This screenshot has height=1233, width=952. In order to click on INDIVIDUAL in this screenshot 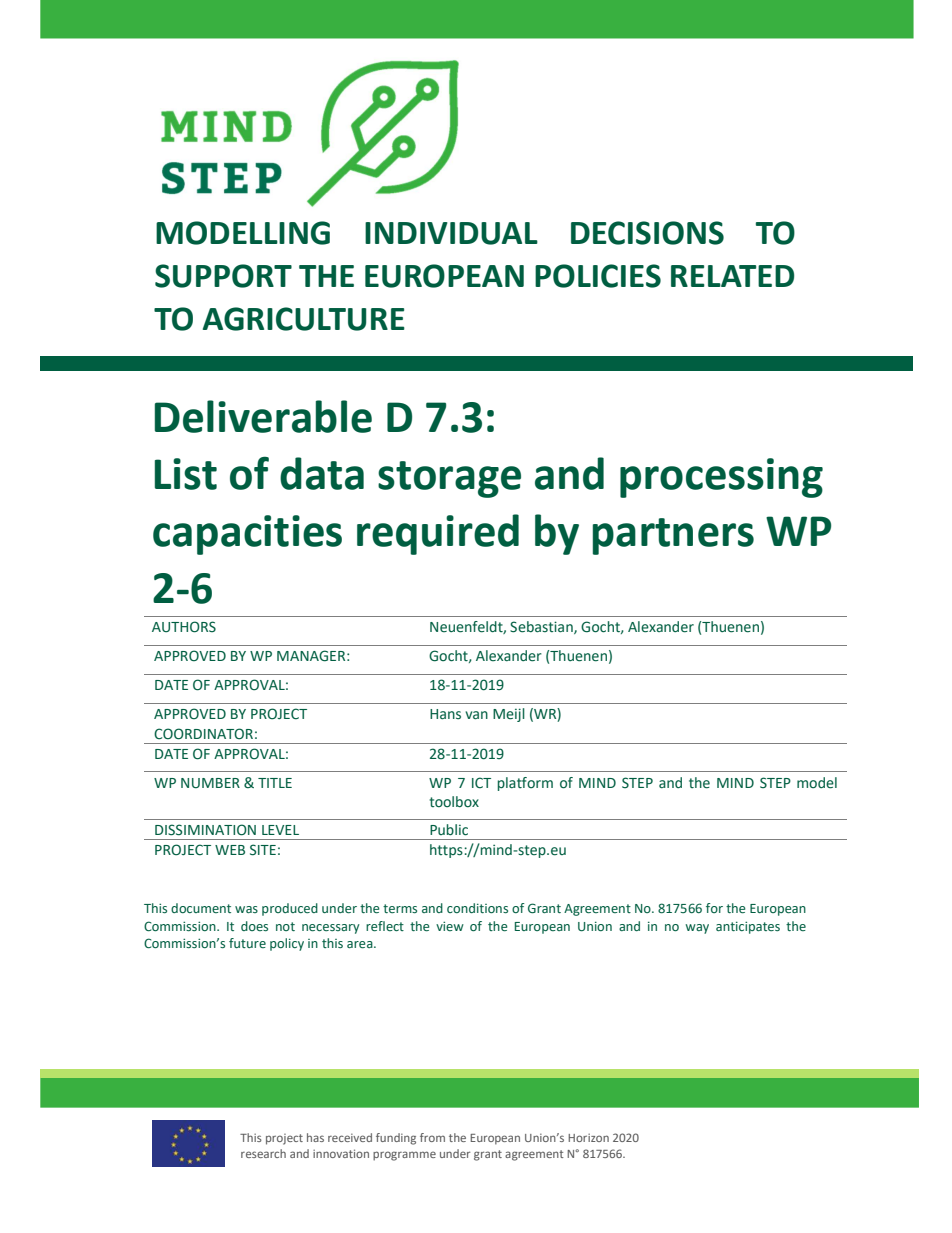, I will do `click(451, 233)`.
